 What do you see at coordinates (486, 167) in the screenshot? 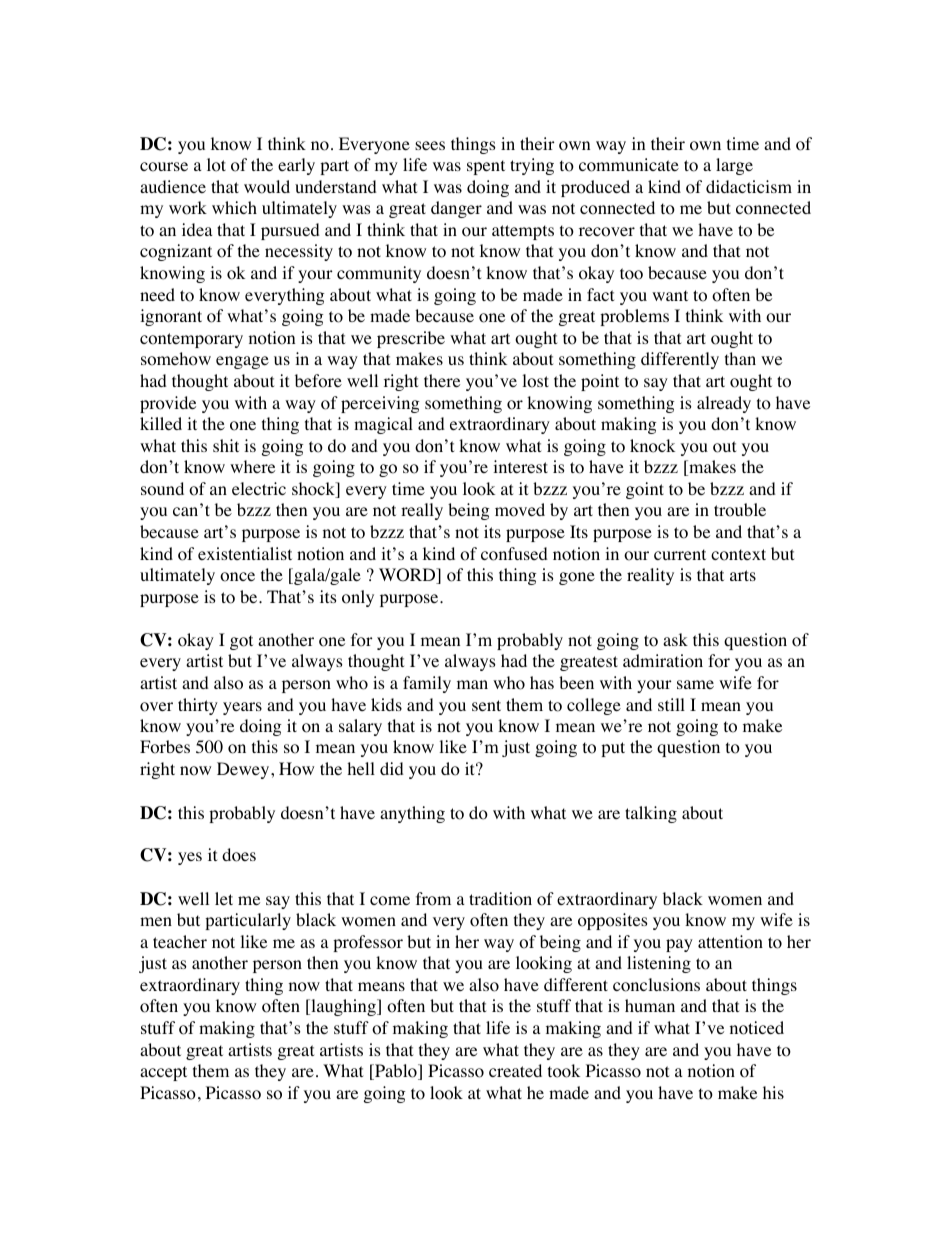
I see `spent` at bounding box center [486, 167].
